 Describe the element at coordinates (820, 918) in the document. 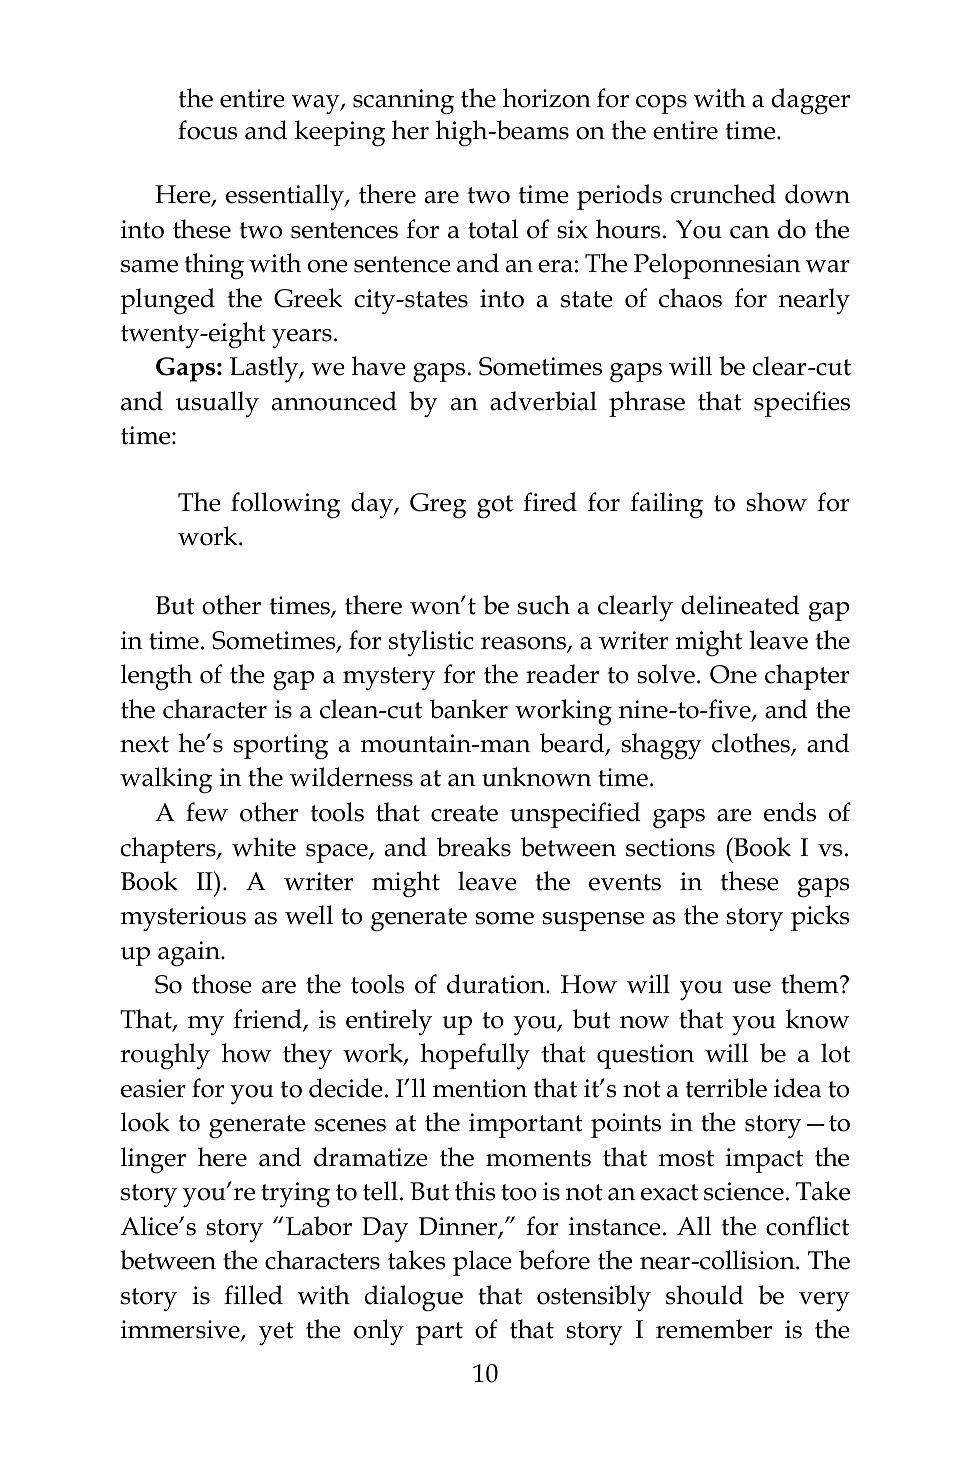

I see `picks` at that location.
